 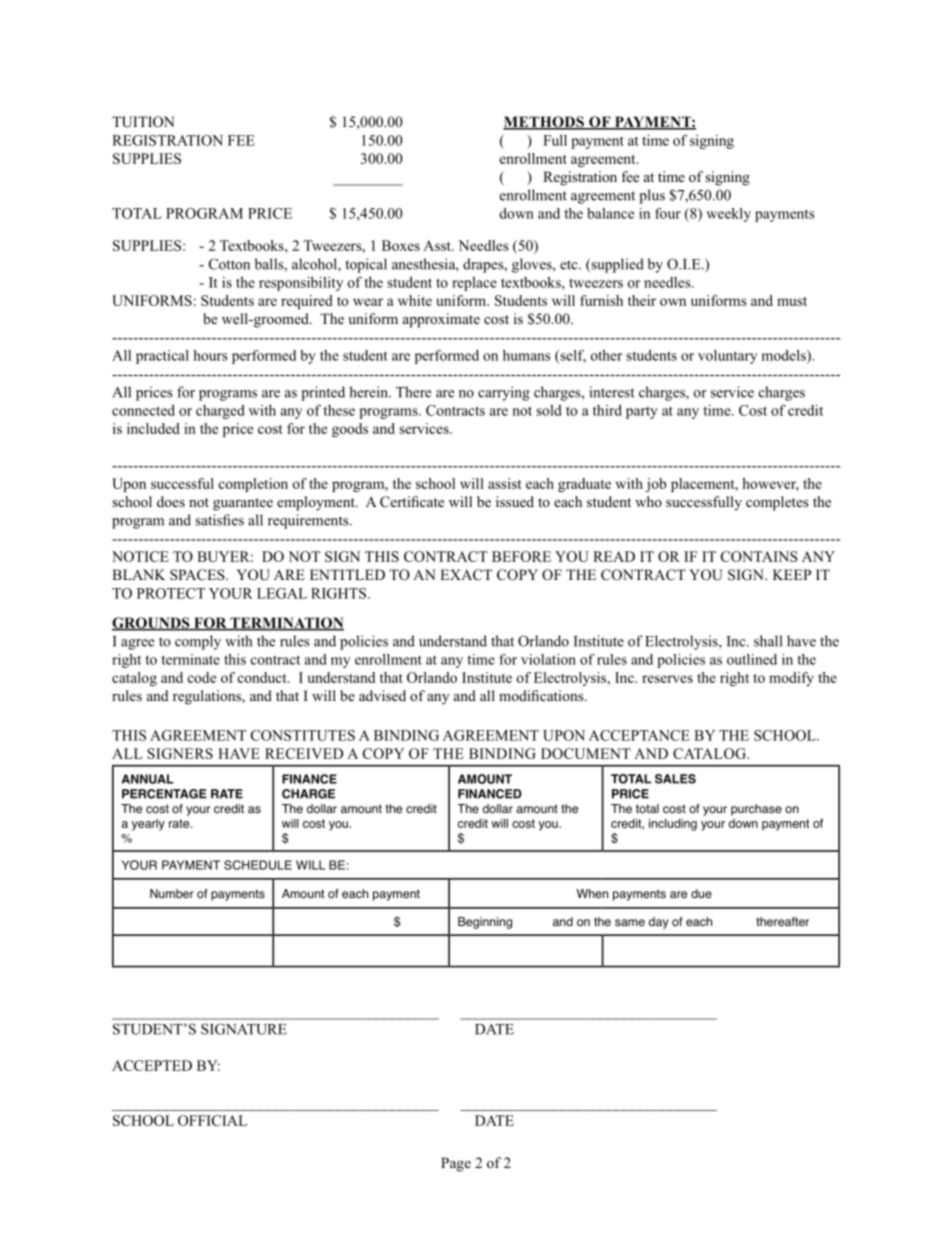 I want to click on METHODS, so click(x=544, y=123).
